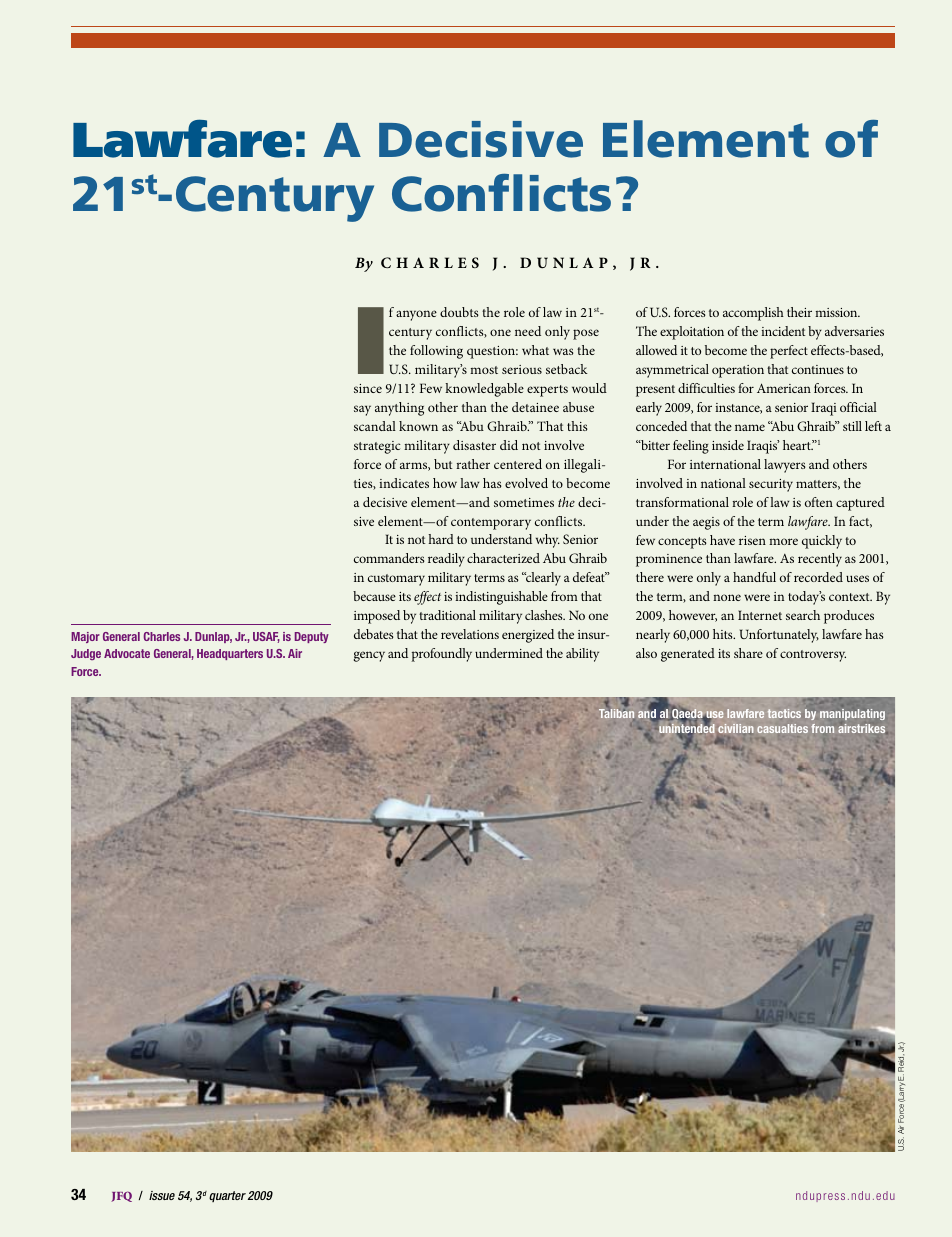  I want to click on Internet, so click(760, 615).
